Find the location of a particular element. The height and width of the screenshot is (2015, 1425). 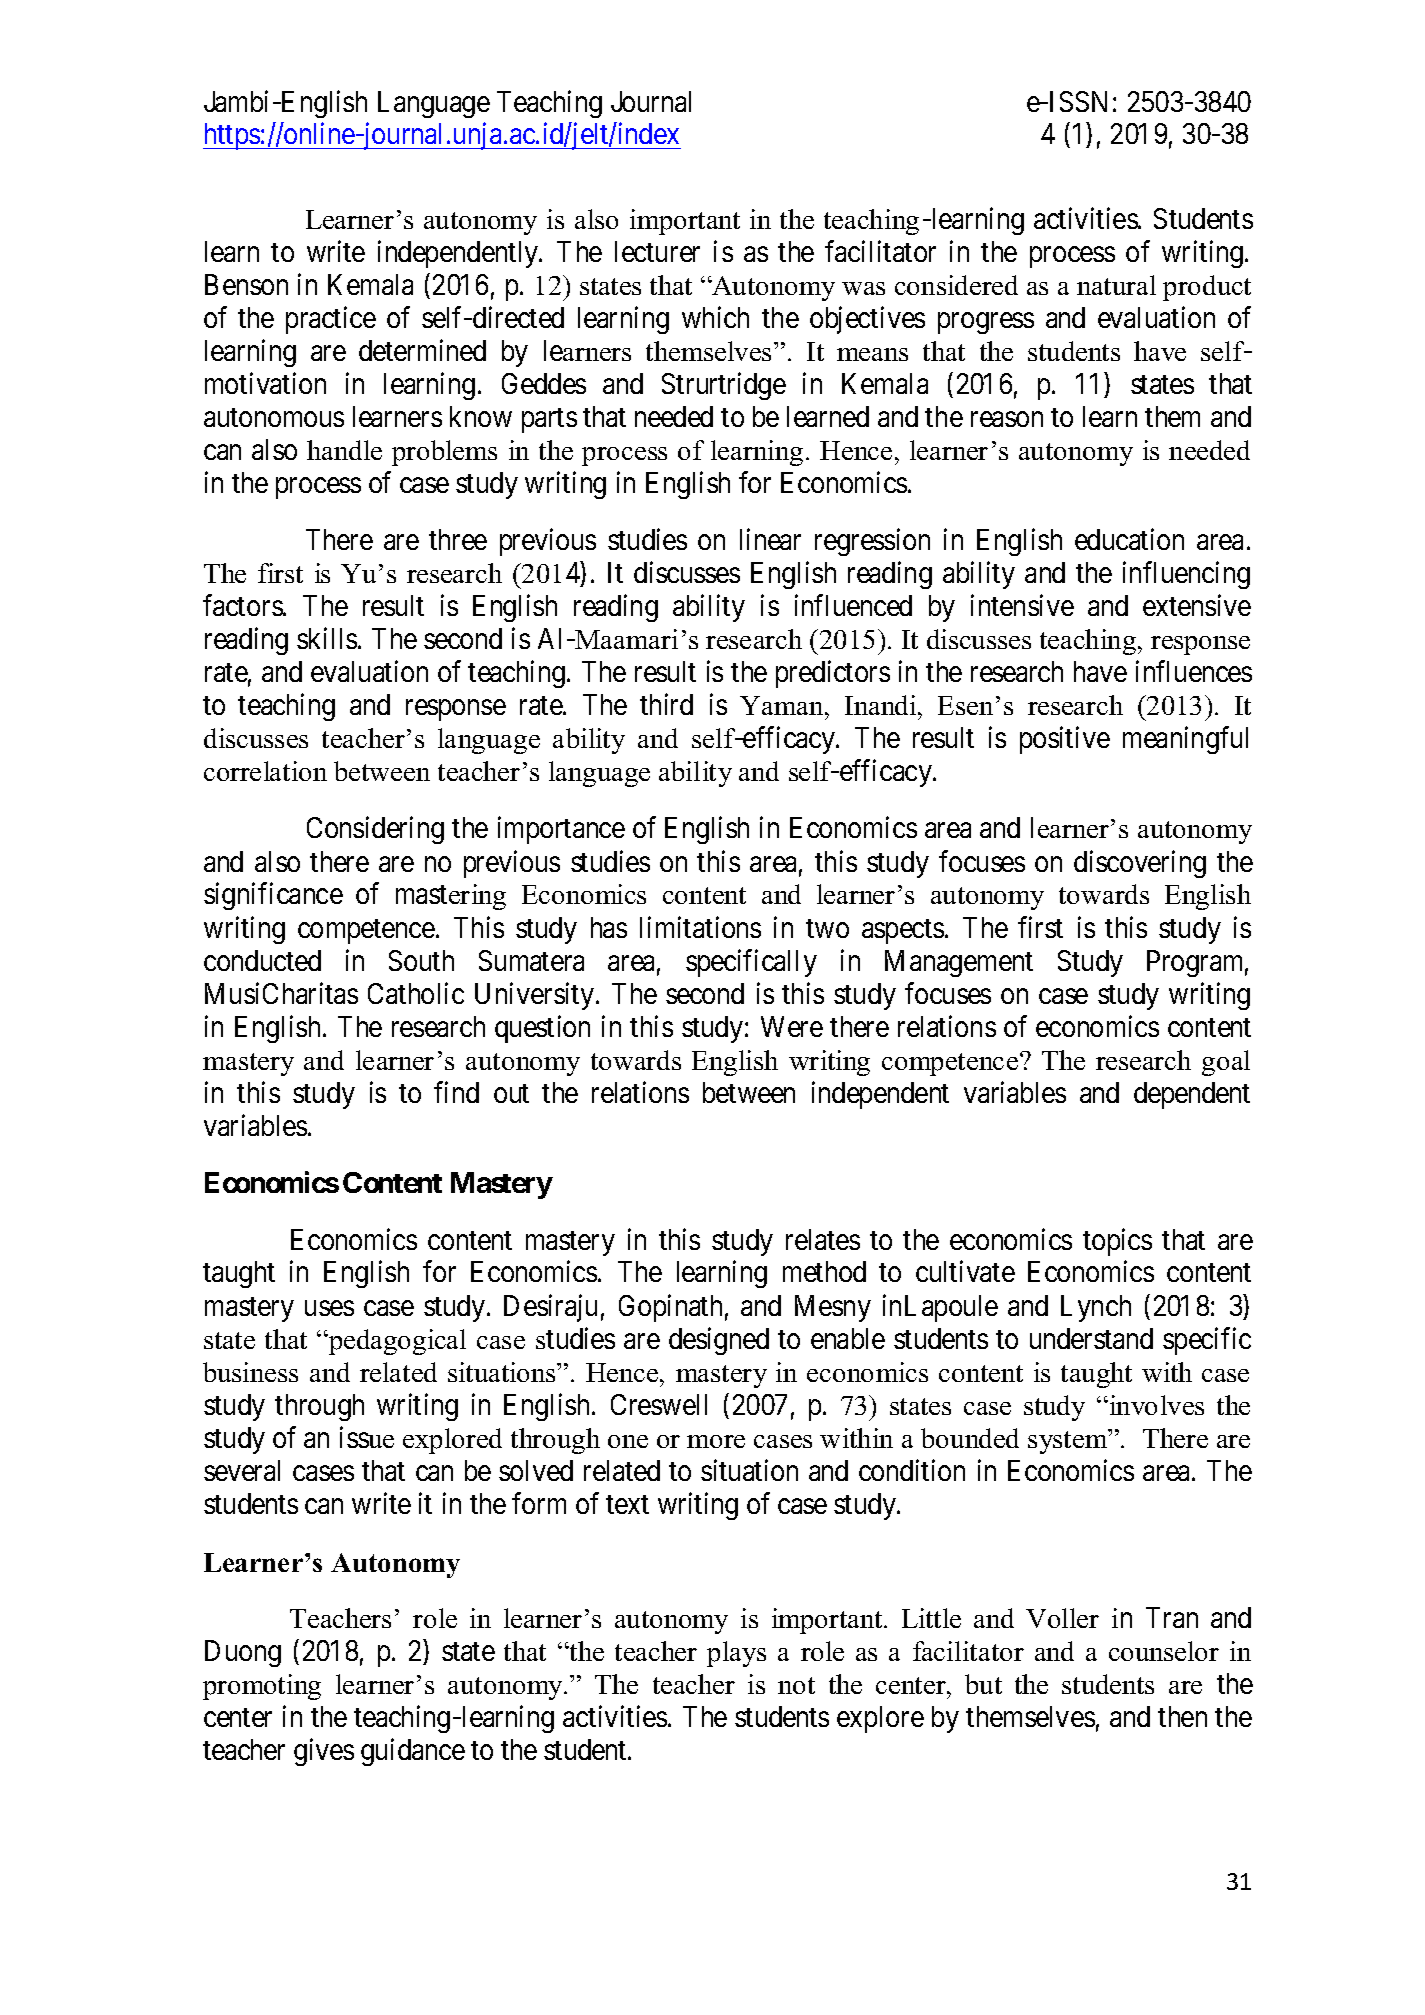

Considering is located at coordinates (375, 830).
